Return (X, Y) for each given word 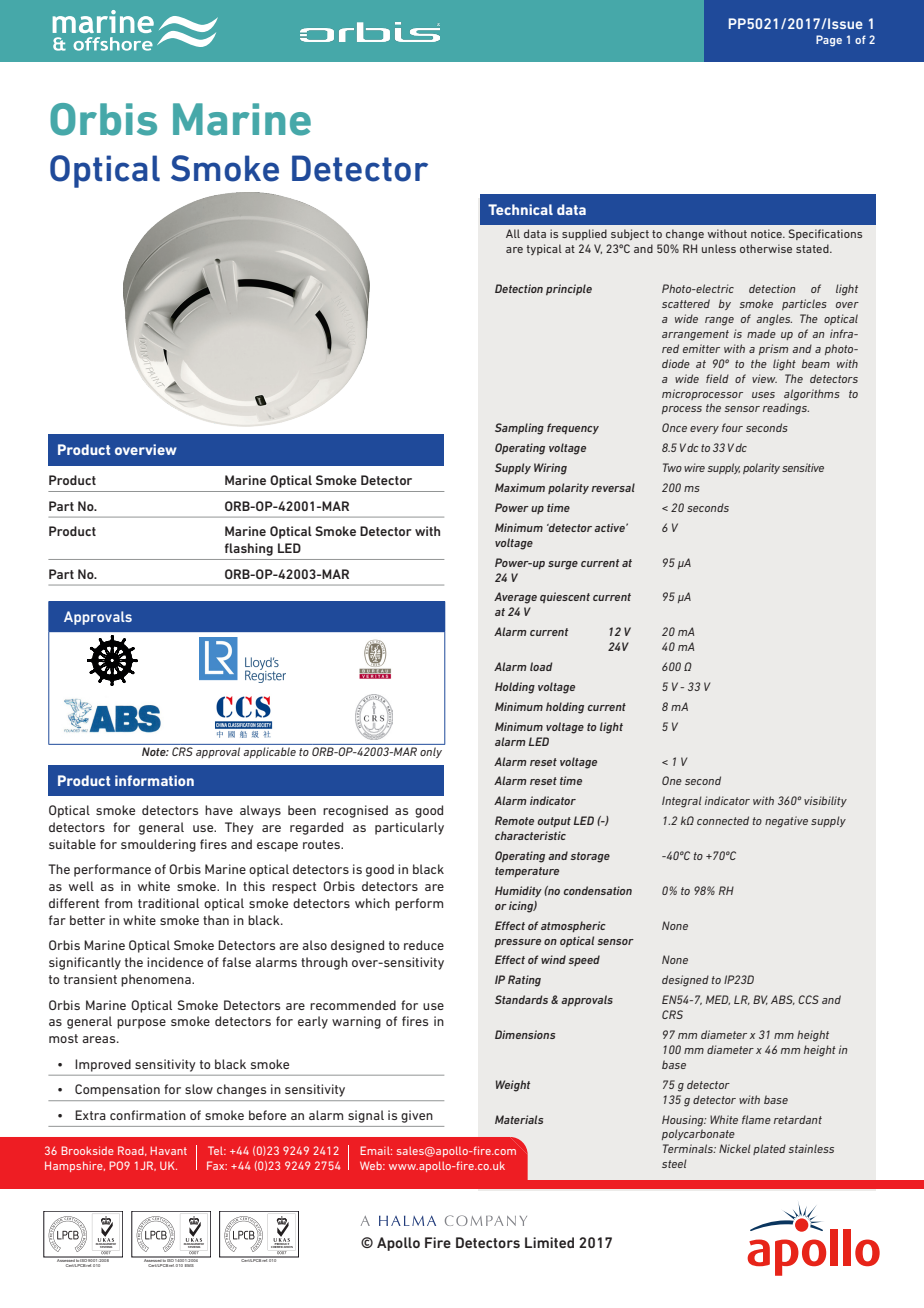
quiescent (565, 597)
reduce (424, 945)
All (513, 233)
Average (515, 598)
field (717, 378)
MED (718, 1000)
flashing (249, 549)
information (154, 780)
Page (829, 41)
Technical (520, 209)
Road (132, 1151)
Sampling (519, 429)
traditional (168, 903)
